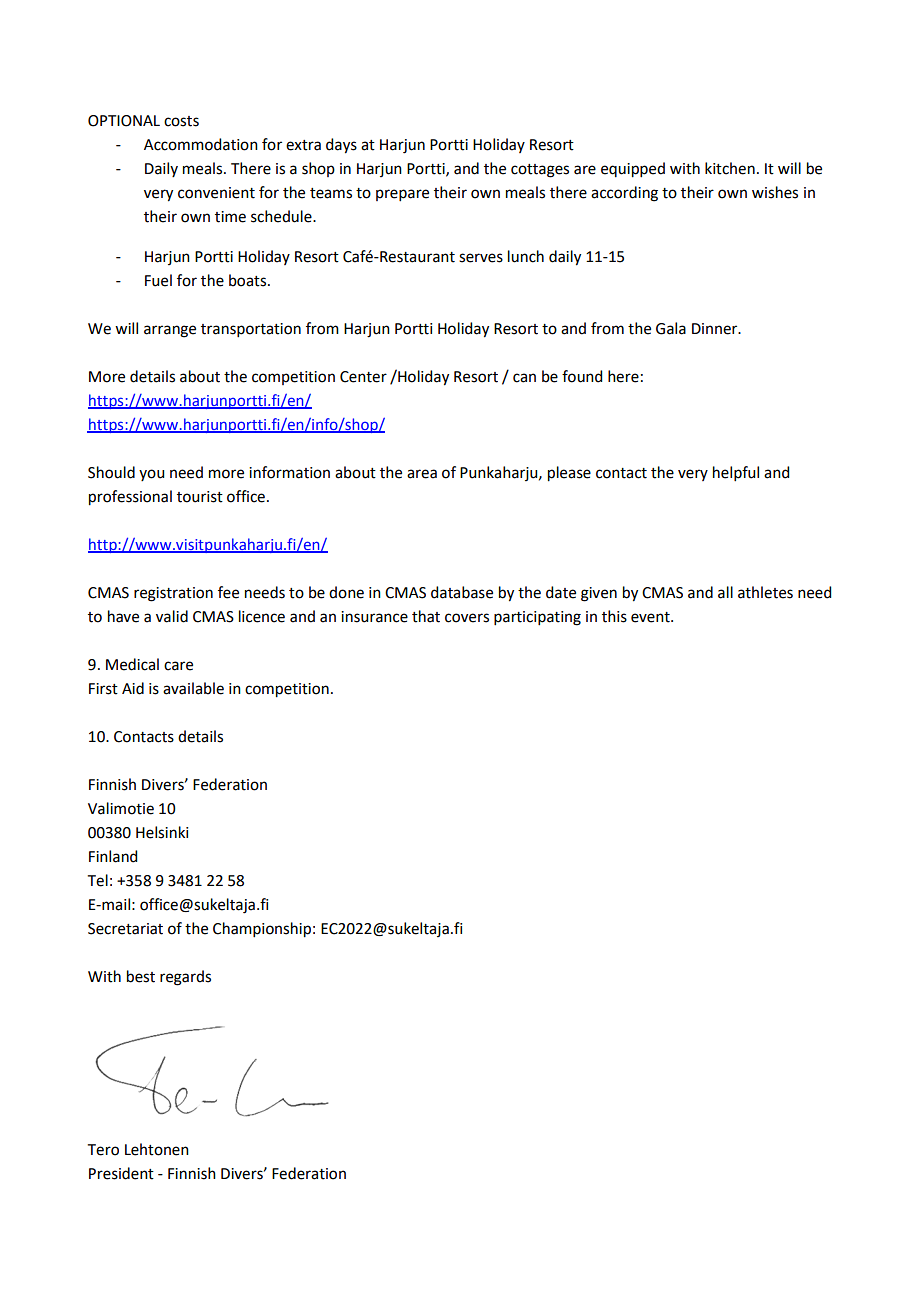  I want to click on this, so click(614, 616).
